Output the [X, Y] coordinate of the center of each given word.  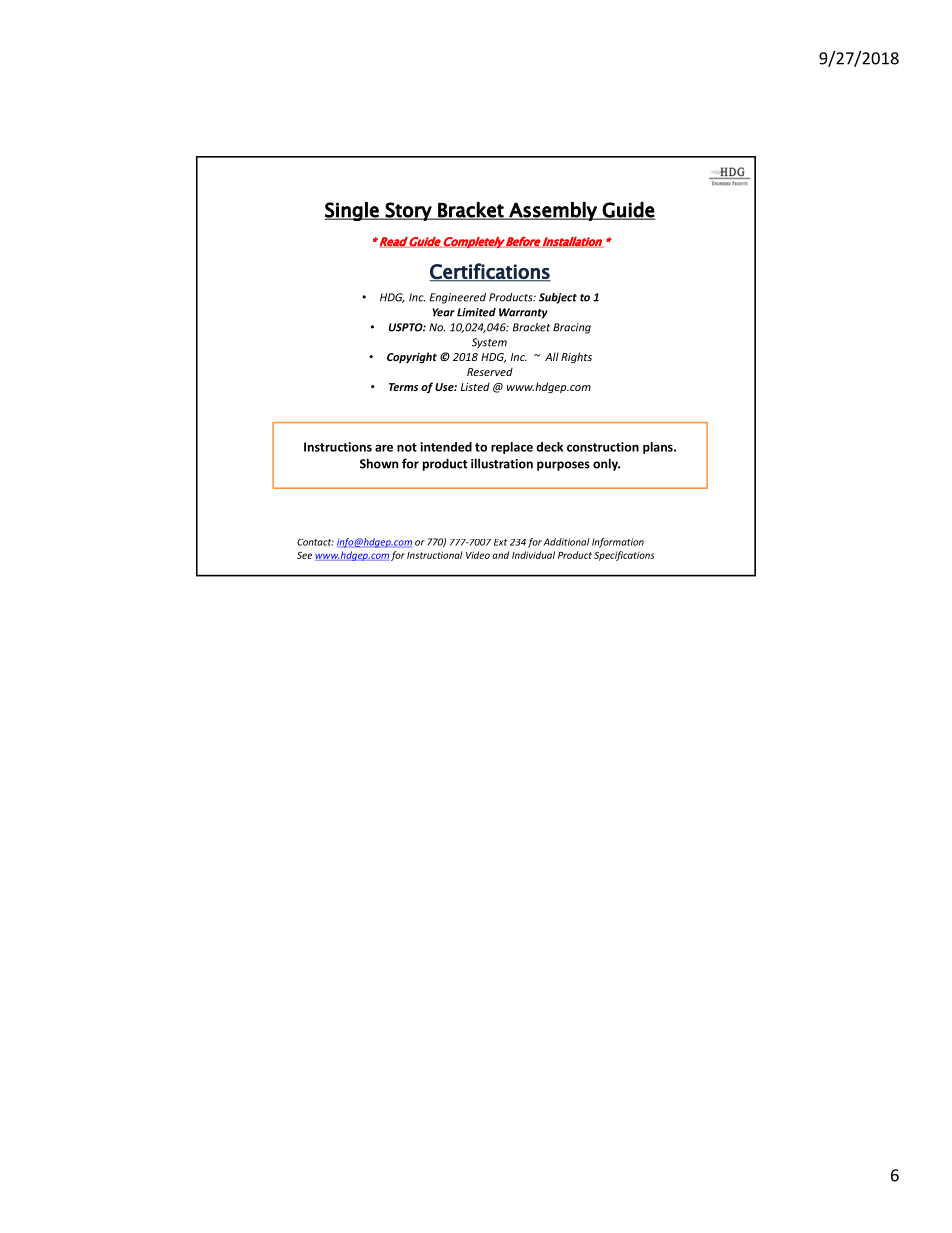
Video [478, 555]
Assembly [553, 211]
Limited [476, 312]
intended [446, 447]
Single [353, 211]
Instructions [338, 447]
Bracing [572, 328]
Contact [315, 542]
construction [603, 447]
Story [409, 211]
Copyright [412, 357]
